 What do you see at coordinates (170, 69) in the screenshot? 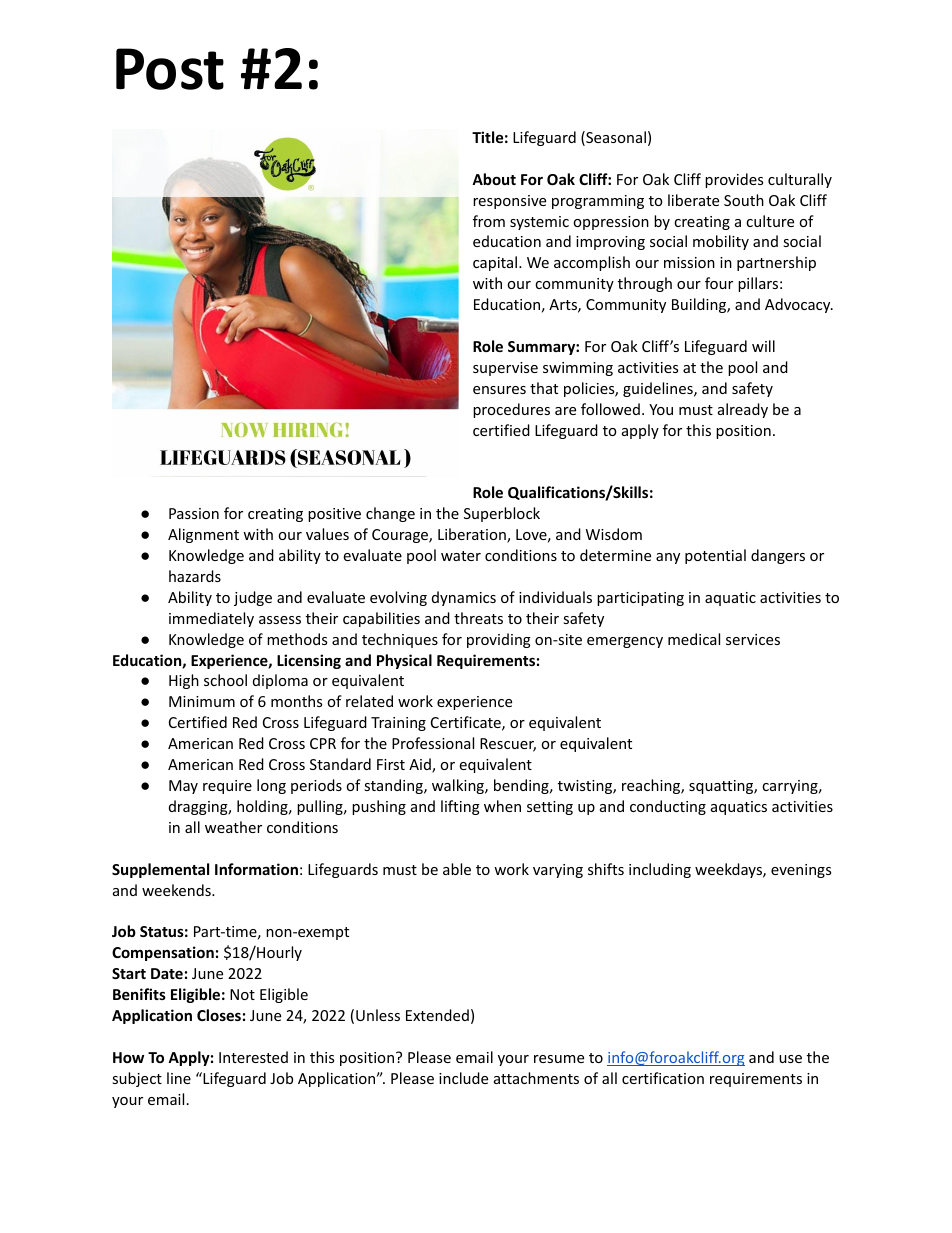
I see `Post` at bounding box center [170, 69].
